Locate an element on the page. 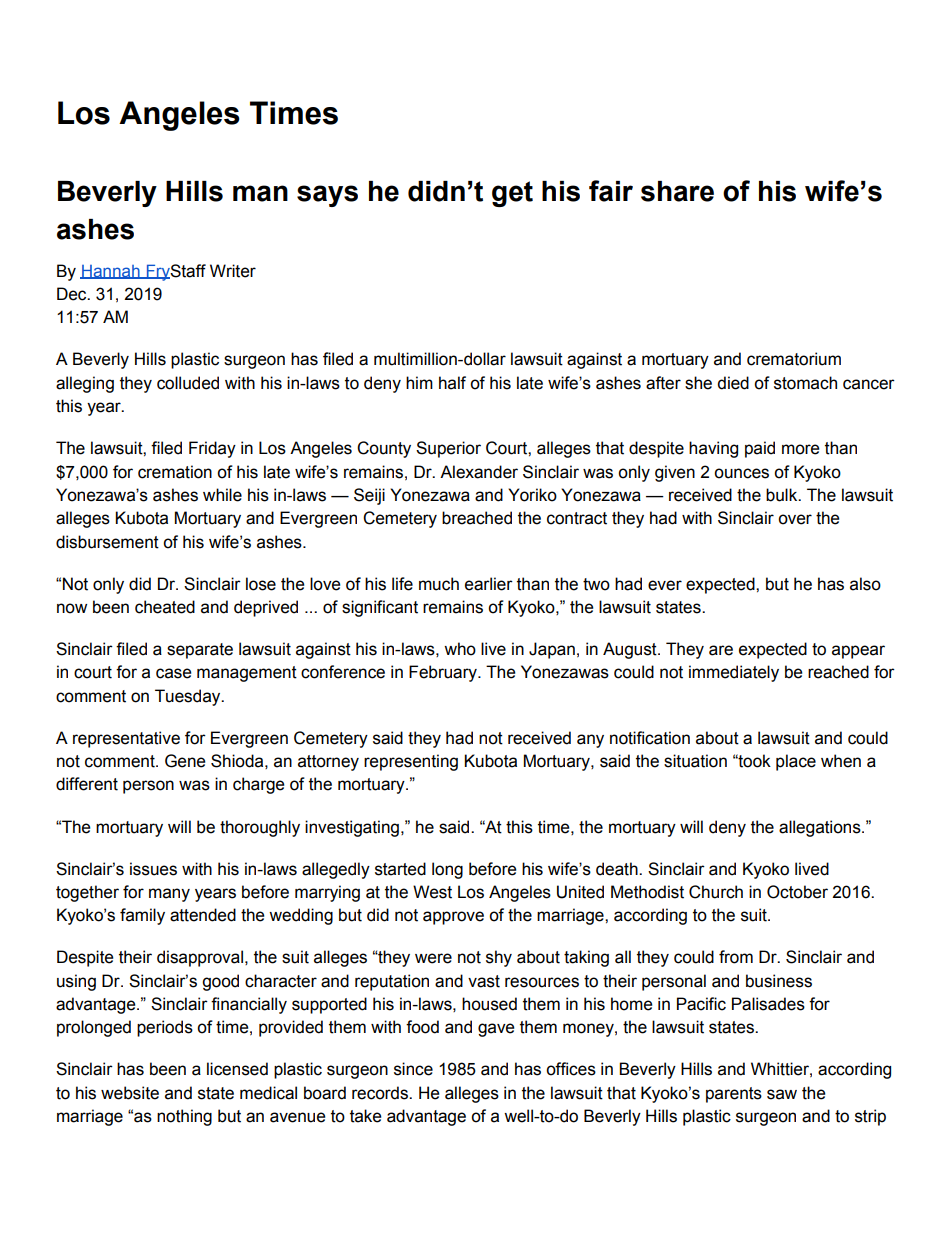 Image resolution: width=952 pixels, height=1233 pixels. share is located at coordinates (677, 191).
